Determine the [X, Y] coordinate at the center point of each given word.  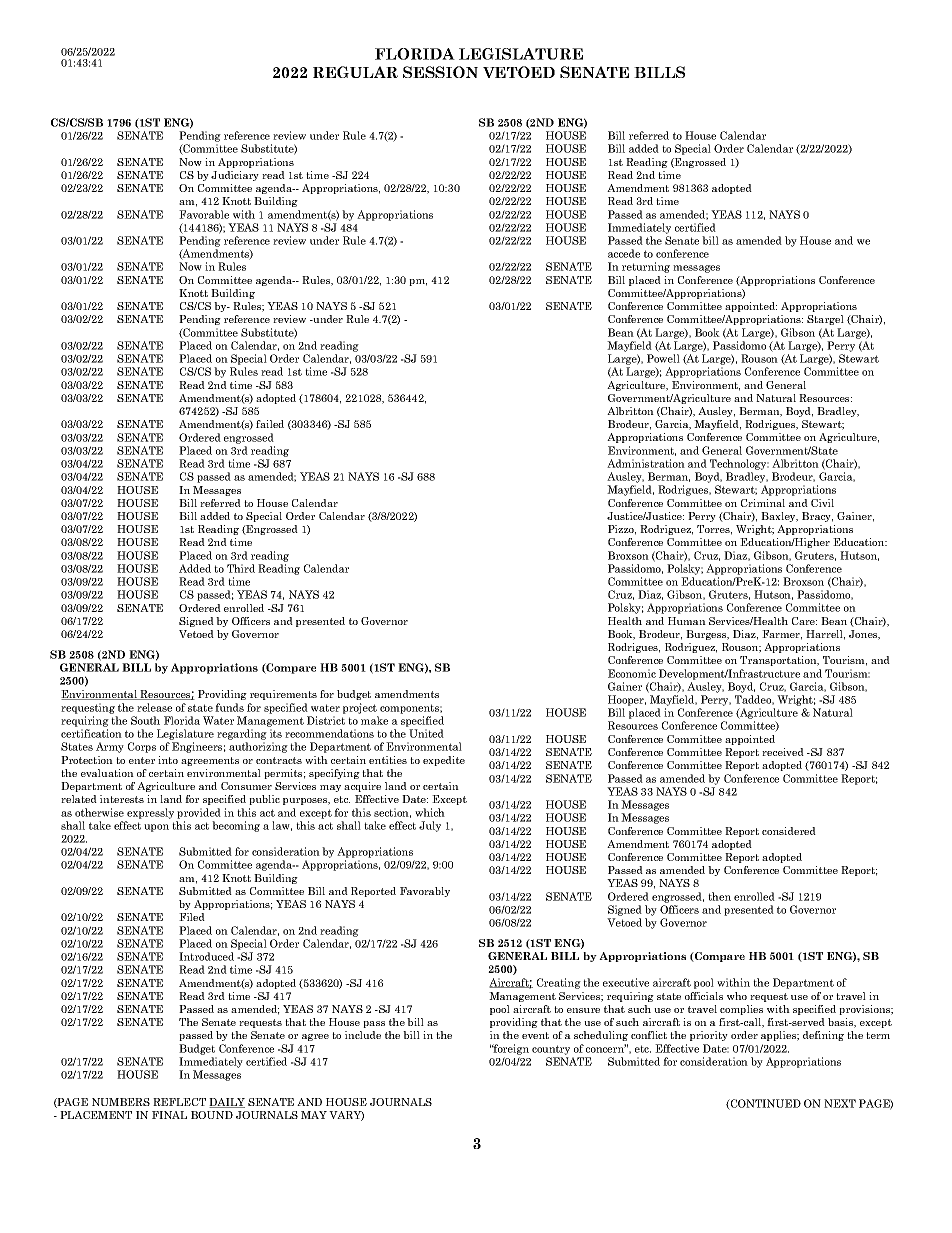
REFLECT [179, 1102]
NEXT [840, 1103]
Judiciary [235, 176]
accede [624, 253]
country [551, 1050]
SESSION [440, 72]
